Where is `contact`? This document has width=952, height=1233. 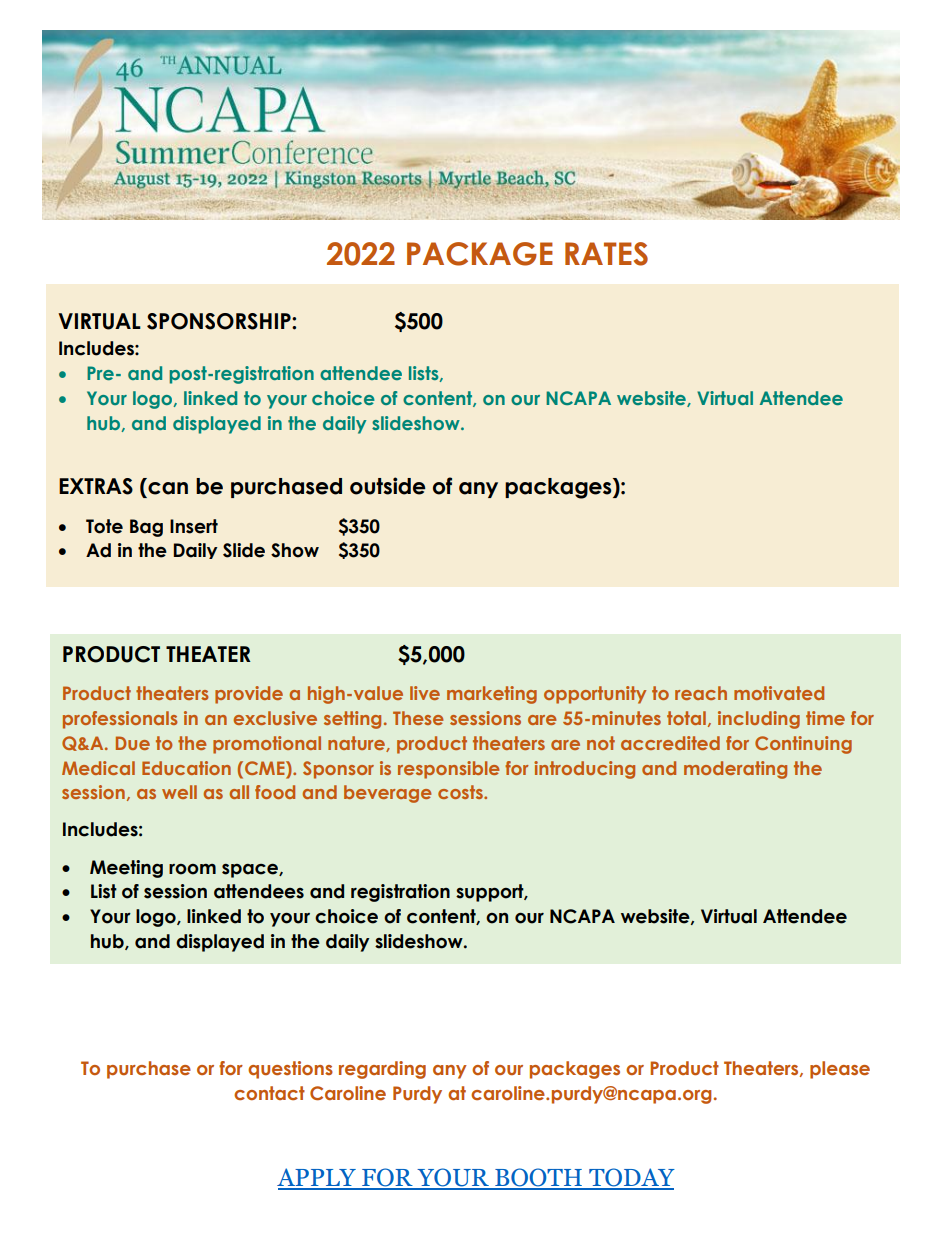 contact is located at coordinates (269, 1093).
